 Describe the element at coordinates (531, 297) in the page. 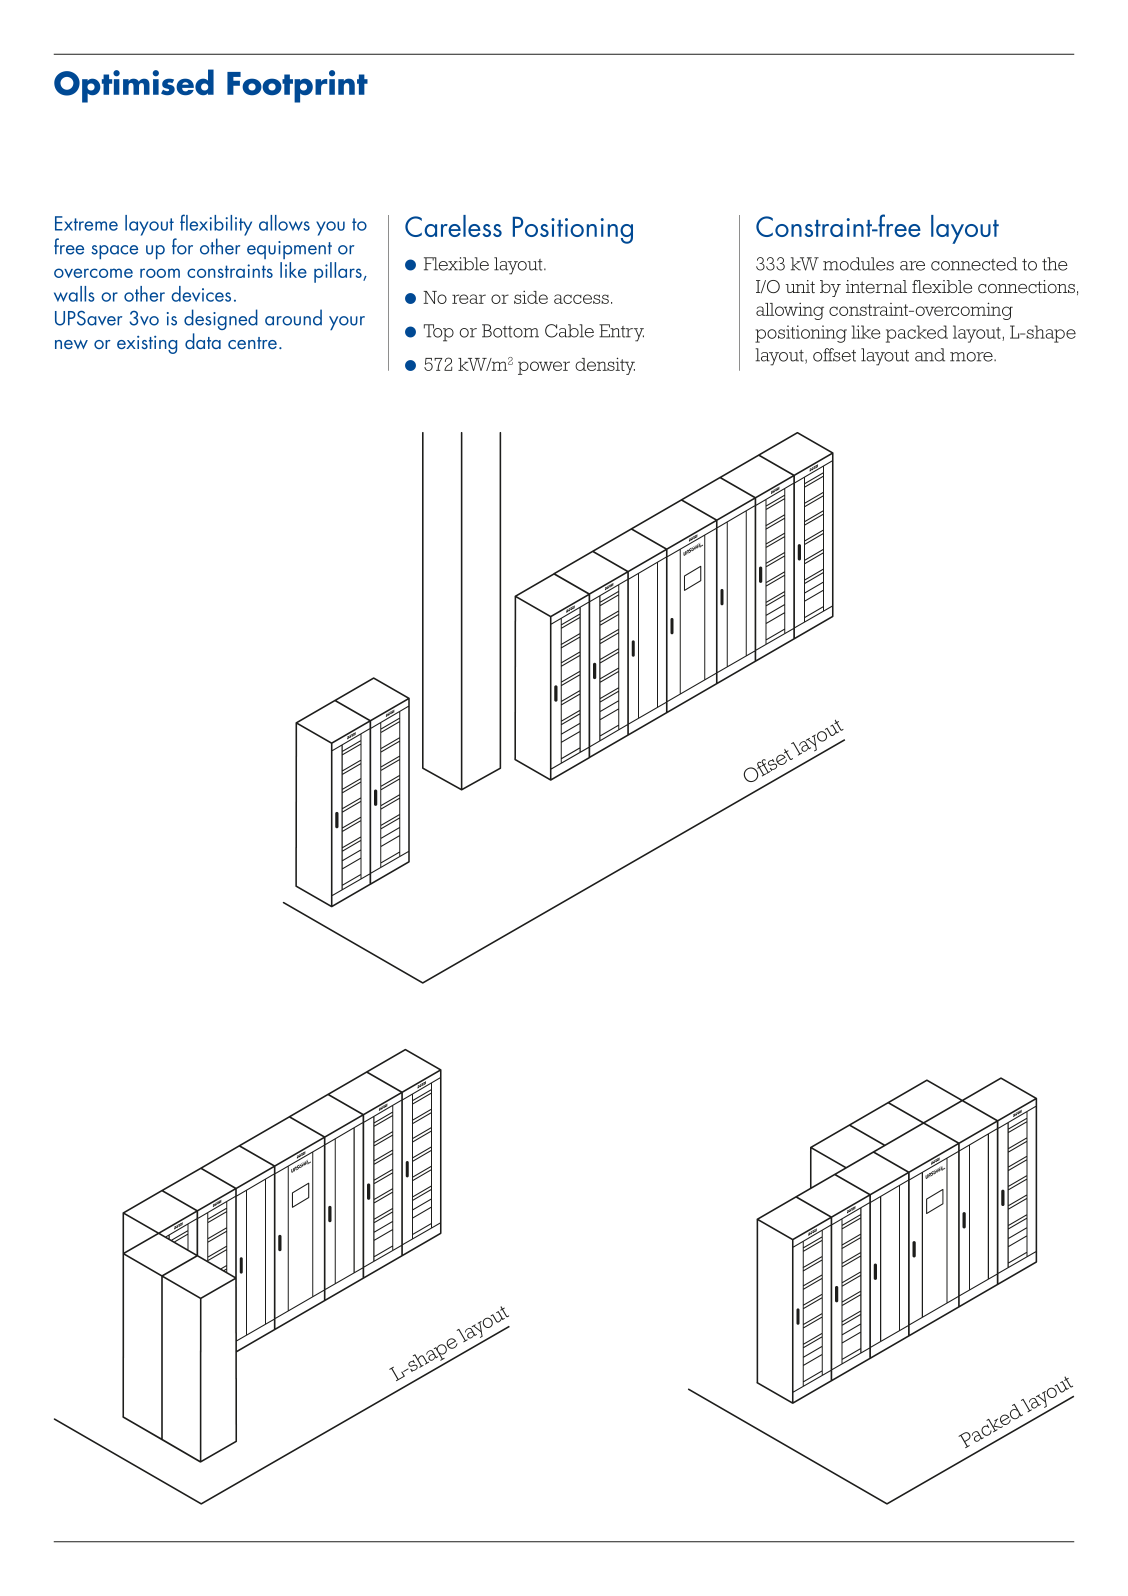

I see `side` at that location.
